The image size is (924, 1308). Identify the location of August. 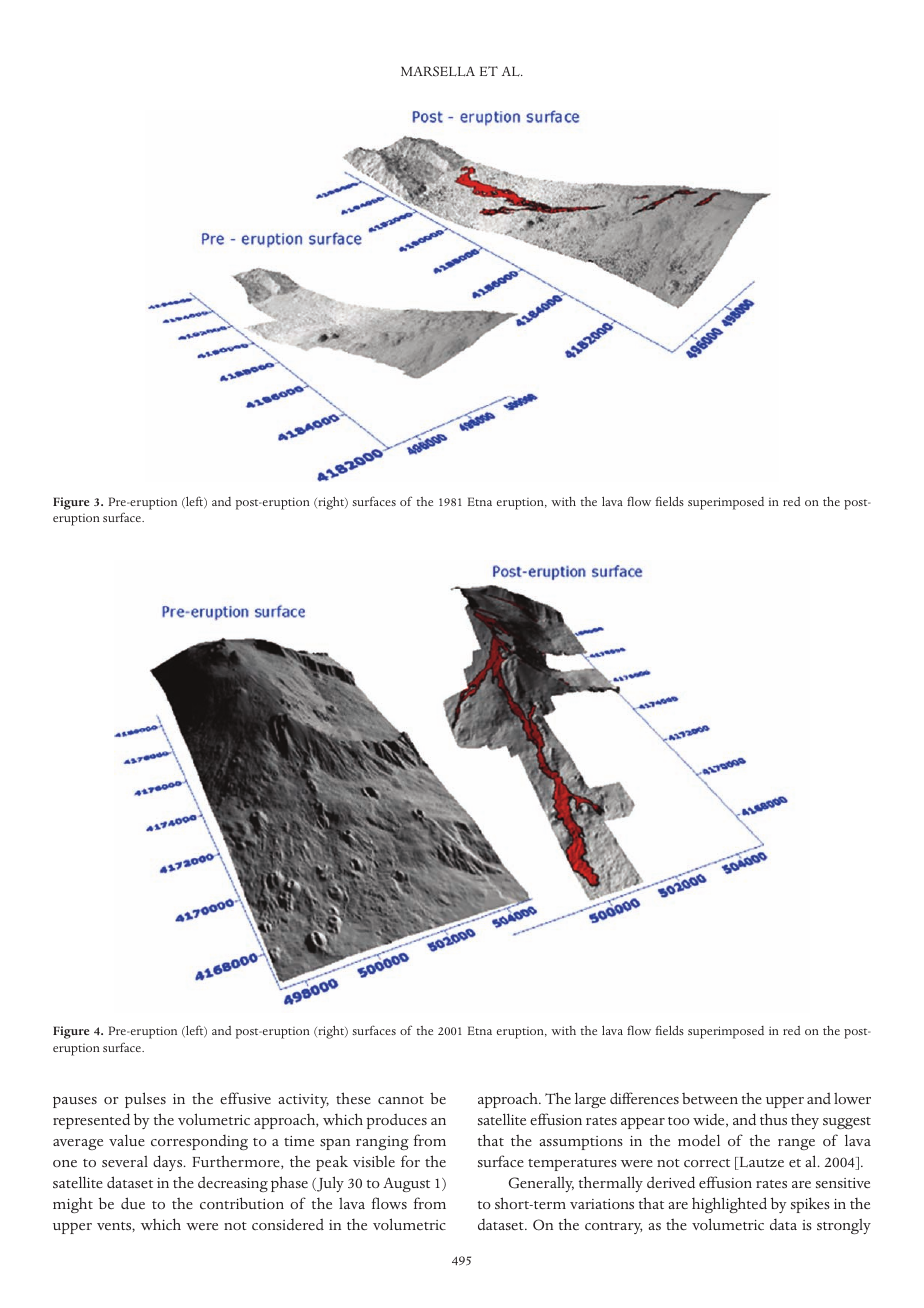
(406, 1185).
